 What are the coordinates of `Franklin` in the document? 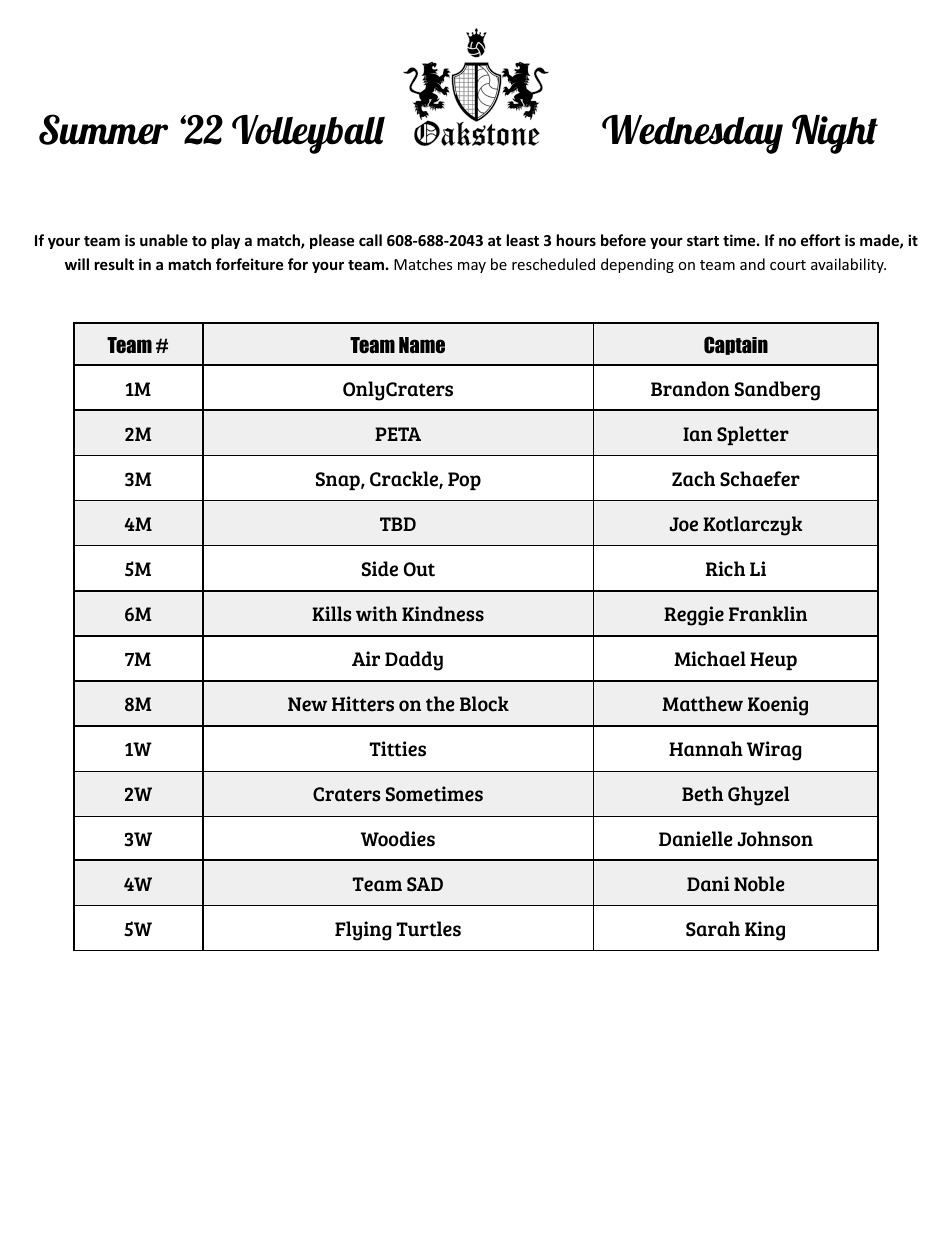 It's located at (768, 614).
